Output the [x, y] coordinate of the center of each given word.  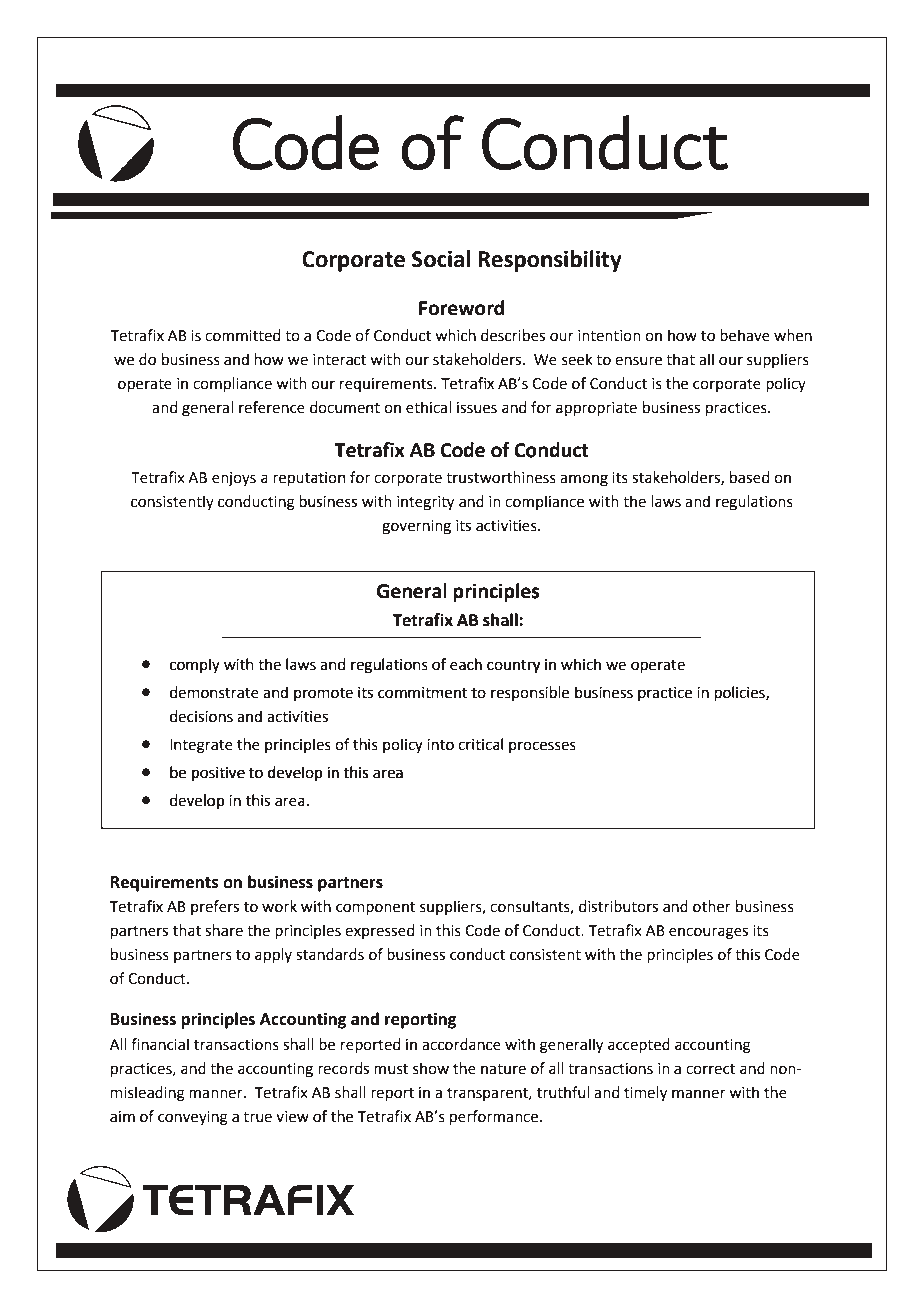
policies [741, 693]
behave [745, 335]
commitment [423, 693]
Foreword [461, 308]
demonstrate [214, 692]
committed [243, 335]
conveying [193, 1118]
